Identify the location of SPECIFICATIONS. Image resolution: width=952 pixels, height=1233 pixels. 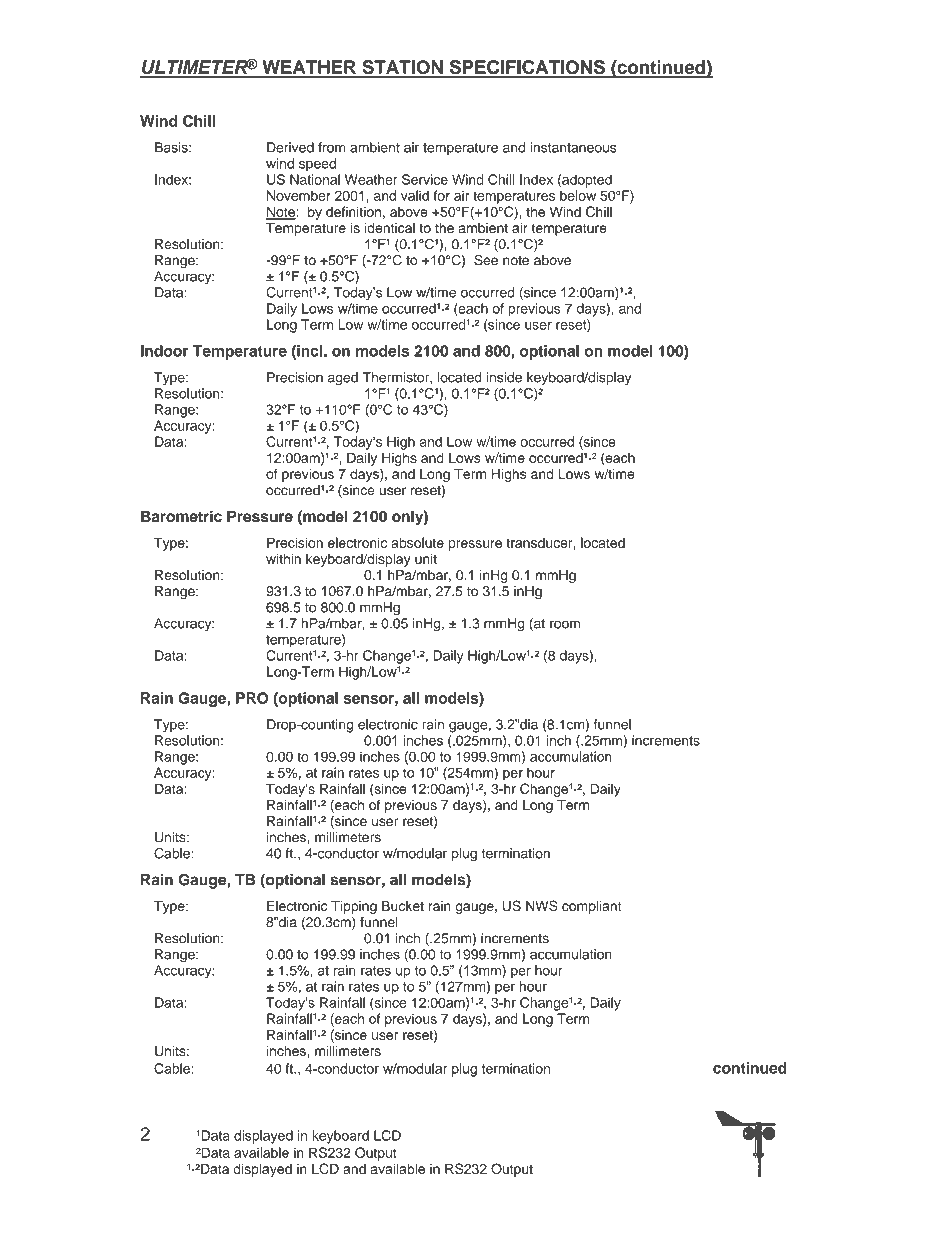
(527, 68).
